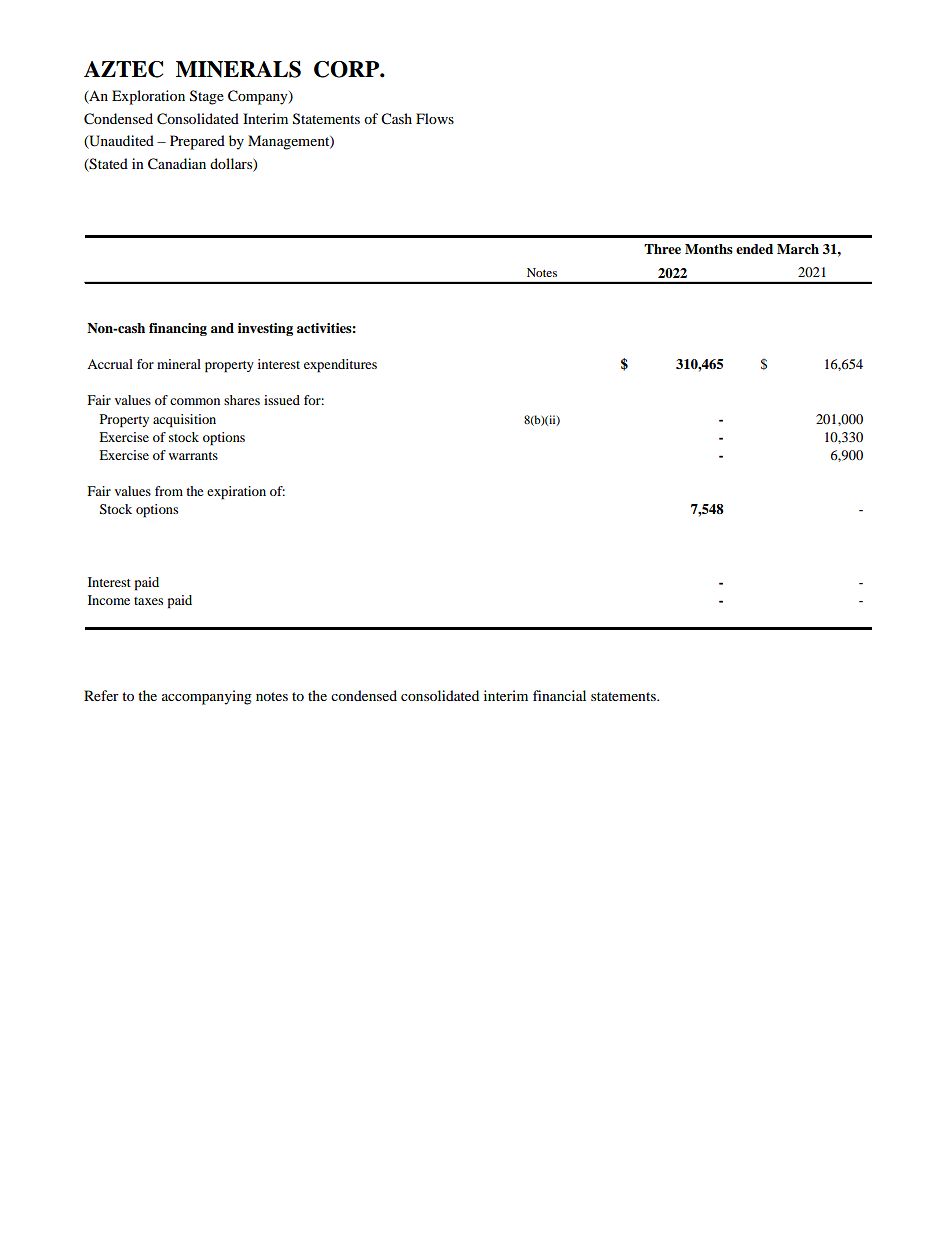 This screenshot has width=952, height=1233. I want to click on Months, so click(709, 249).
